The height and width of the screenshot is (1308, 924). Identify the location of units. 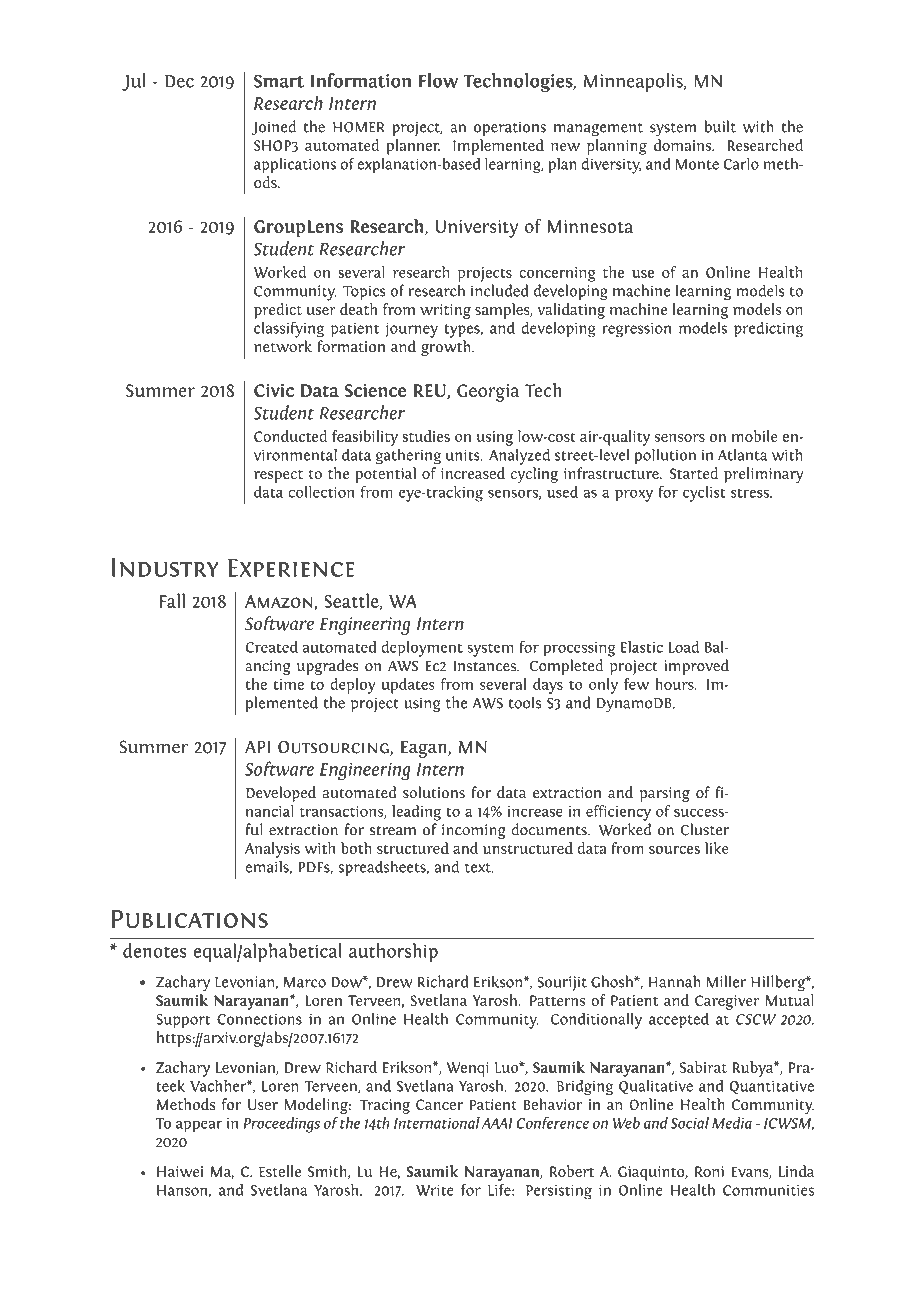
(464, 455).
